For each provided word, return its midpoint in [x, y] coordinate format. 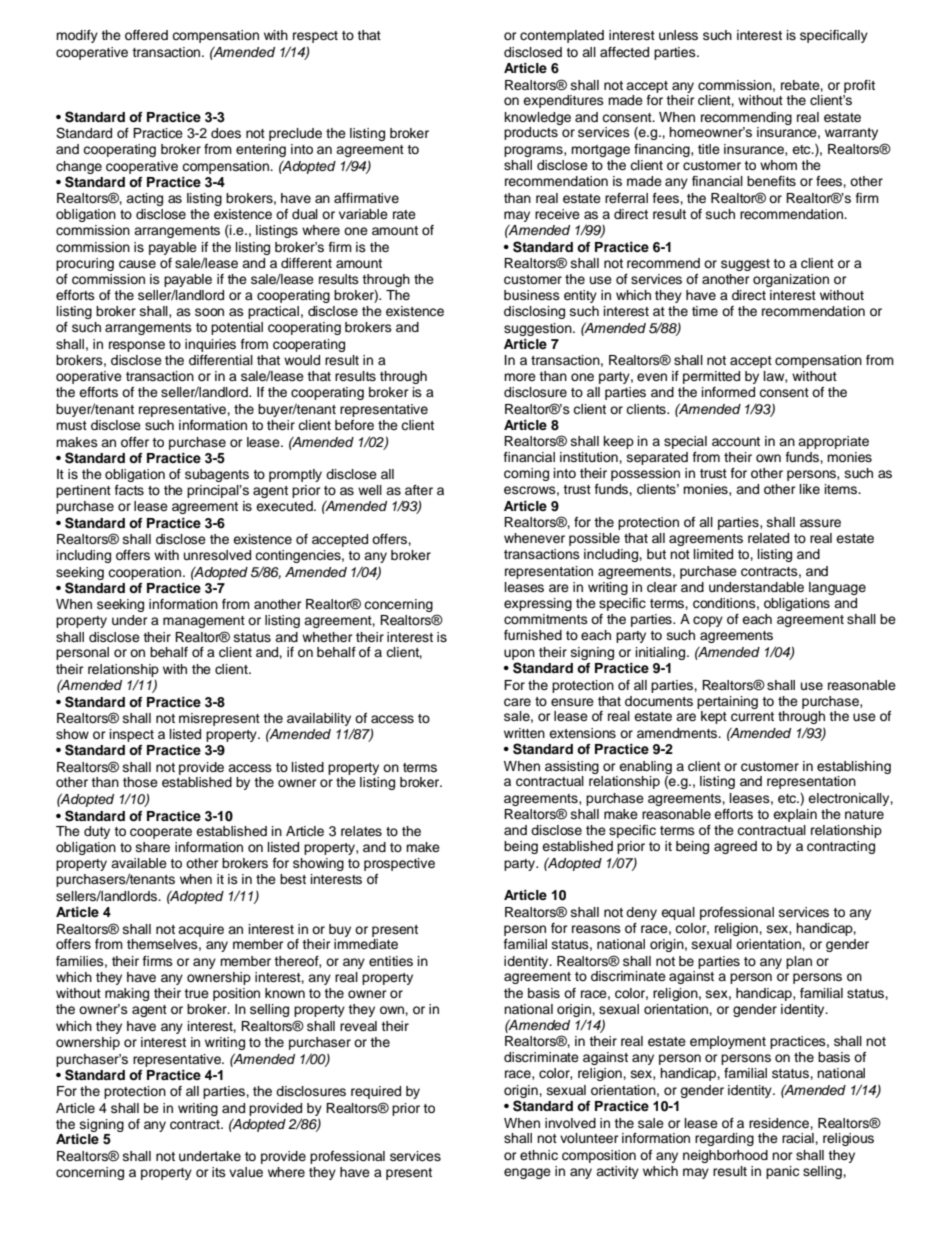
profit [859, 86]
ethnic [539, 1155]
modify [77, 36]
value [246, 1172]
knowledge [538, 118]
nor [782, 1156]
